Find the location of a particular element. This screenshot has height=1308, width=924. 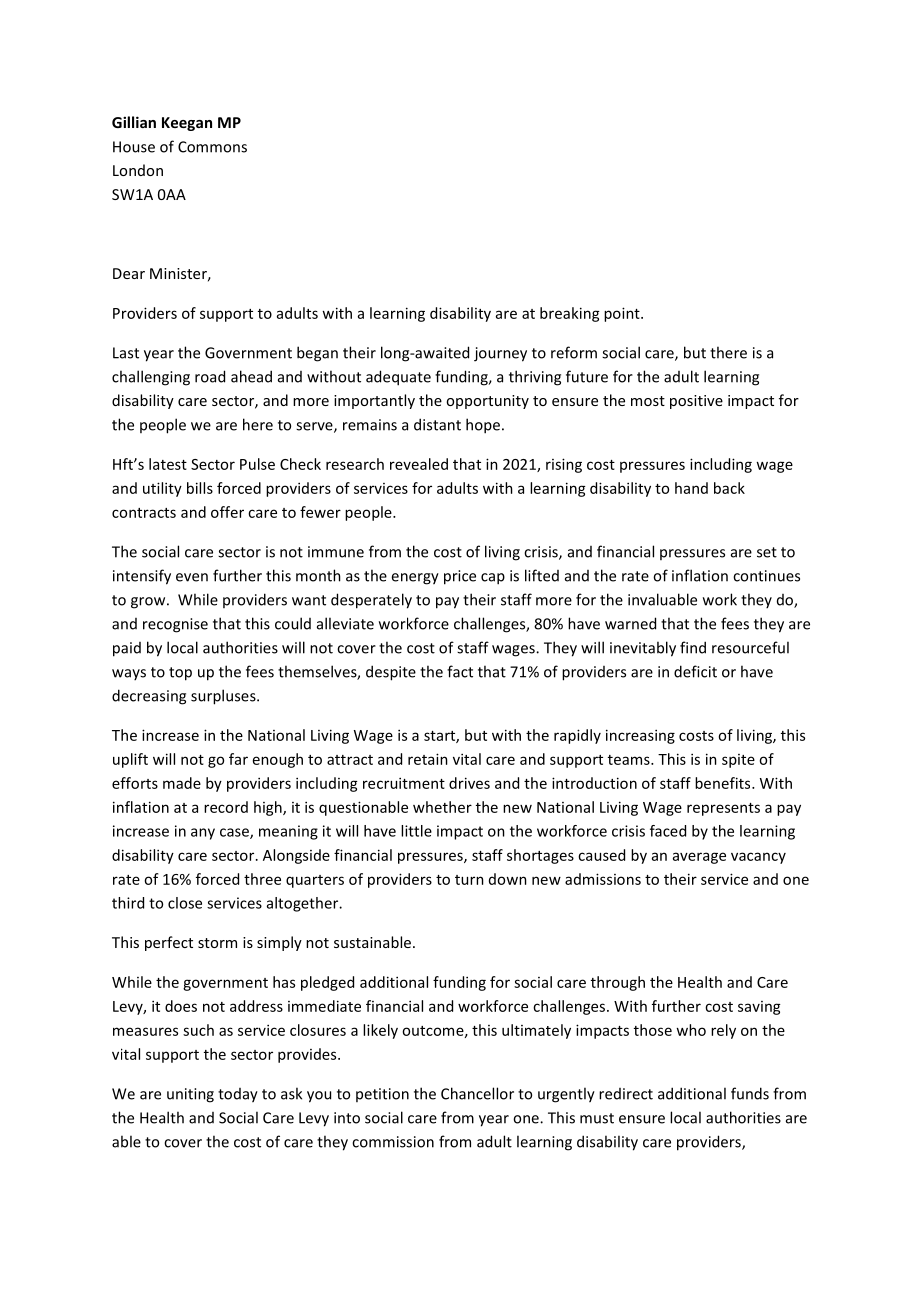

breaking is located at coordinates (570, 314).
